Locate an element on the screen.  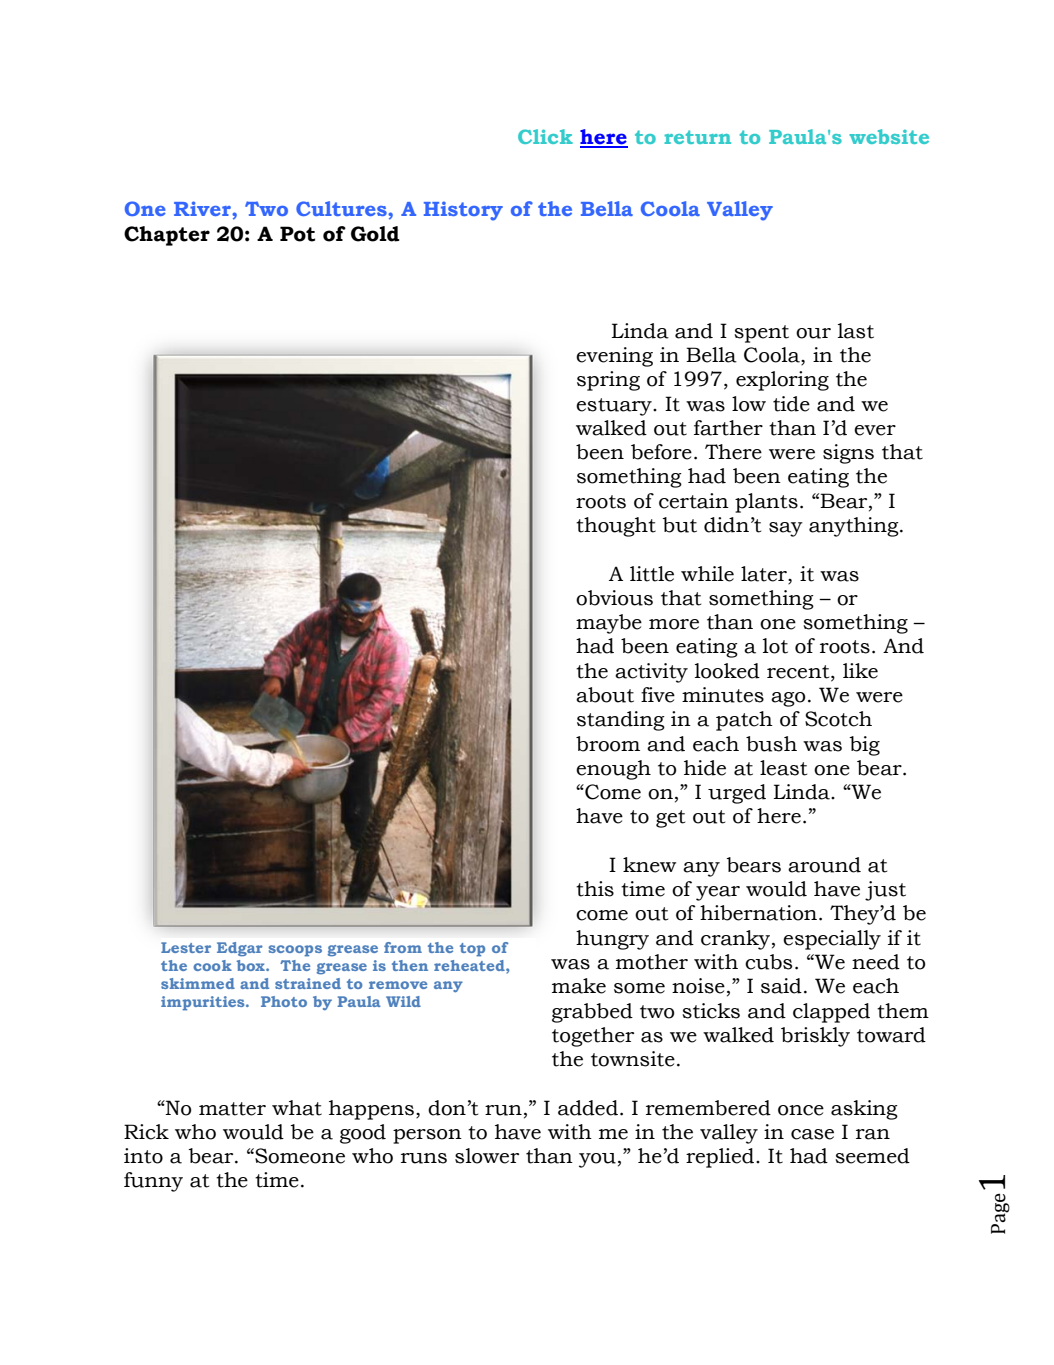
website is located at coordinates (889, 136).
